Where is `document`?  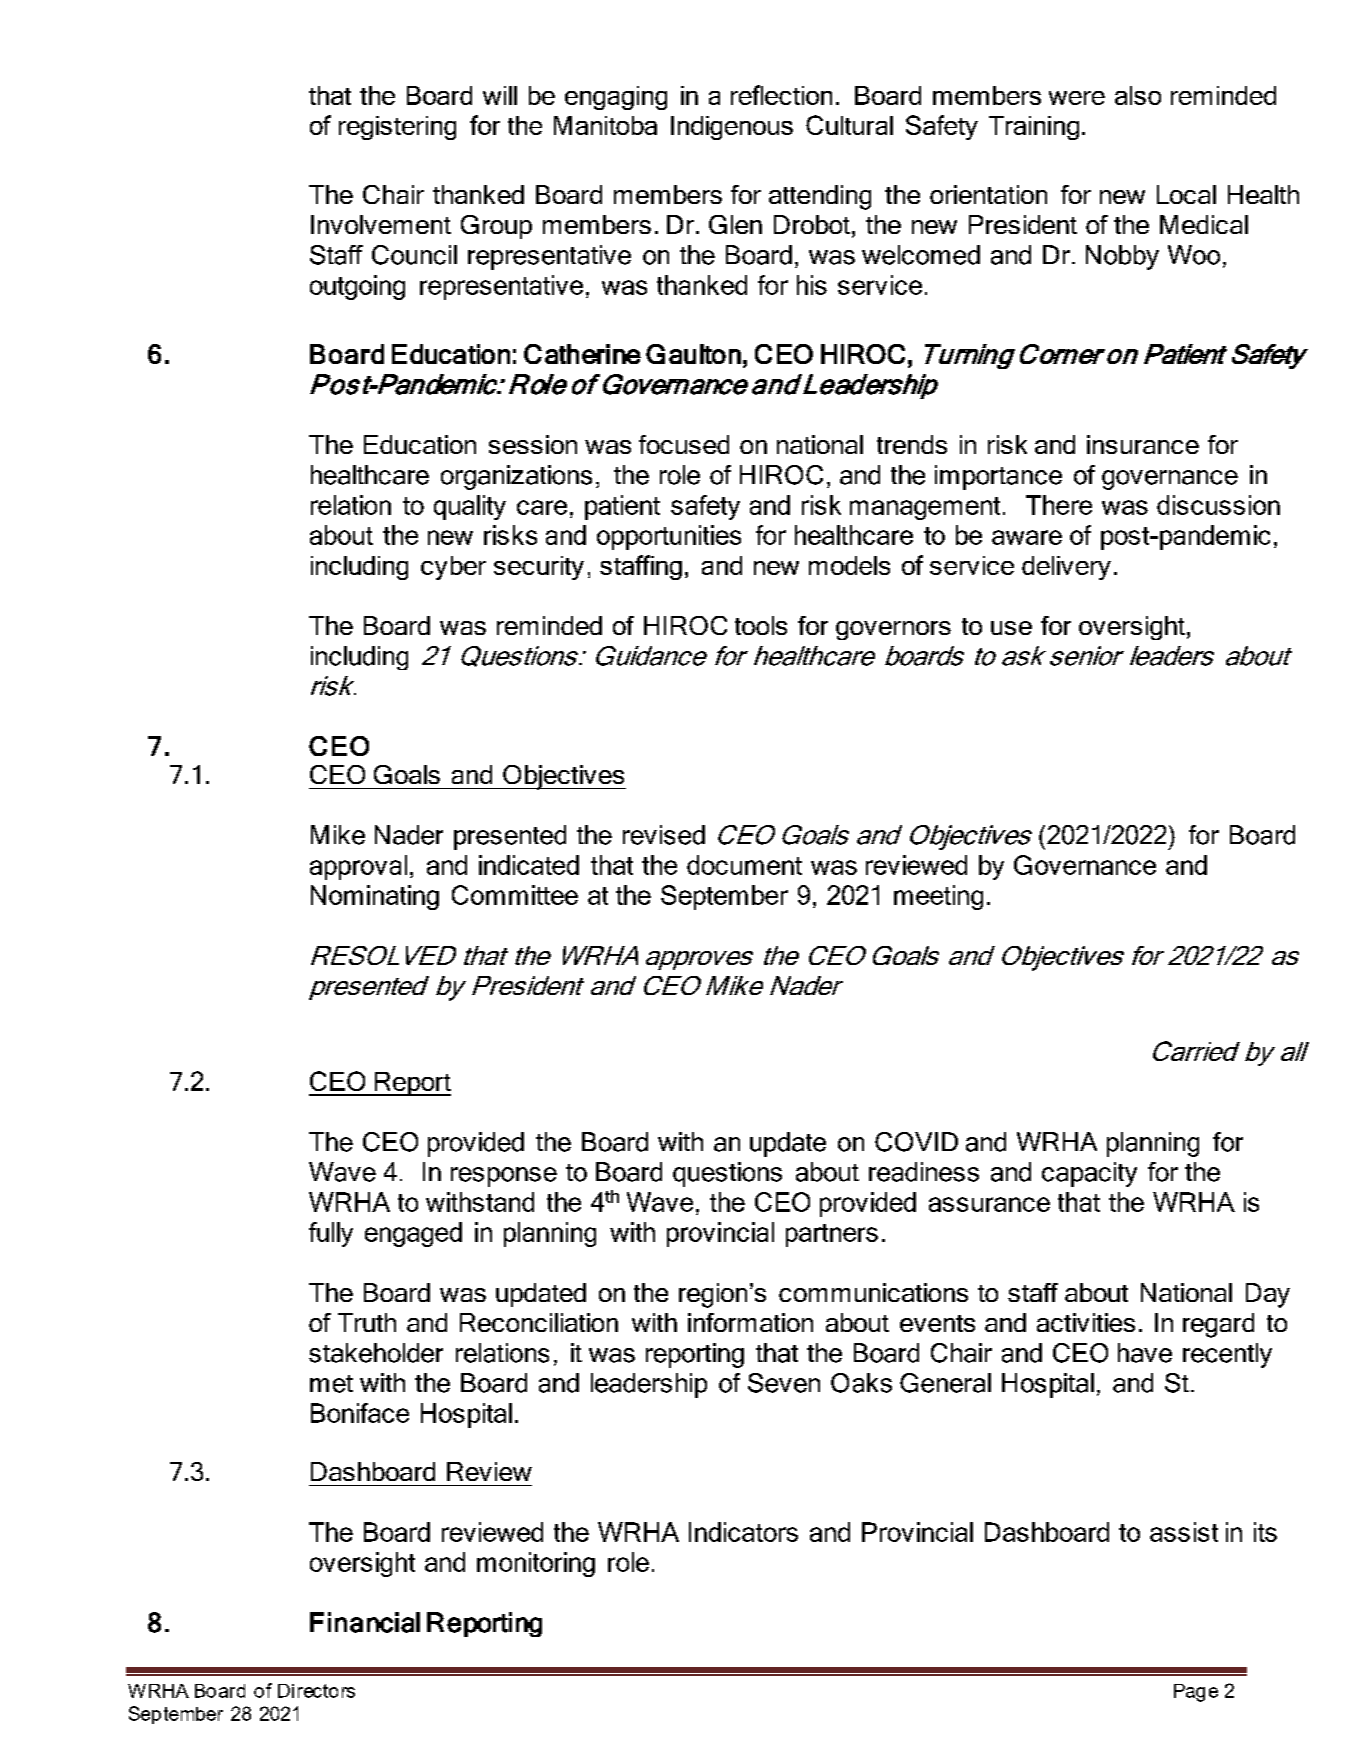 document is located at coordinates (744, 865).
